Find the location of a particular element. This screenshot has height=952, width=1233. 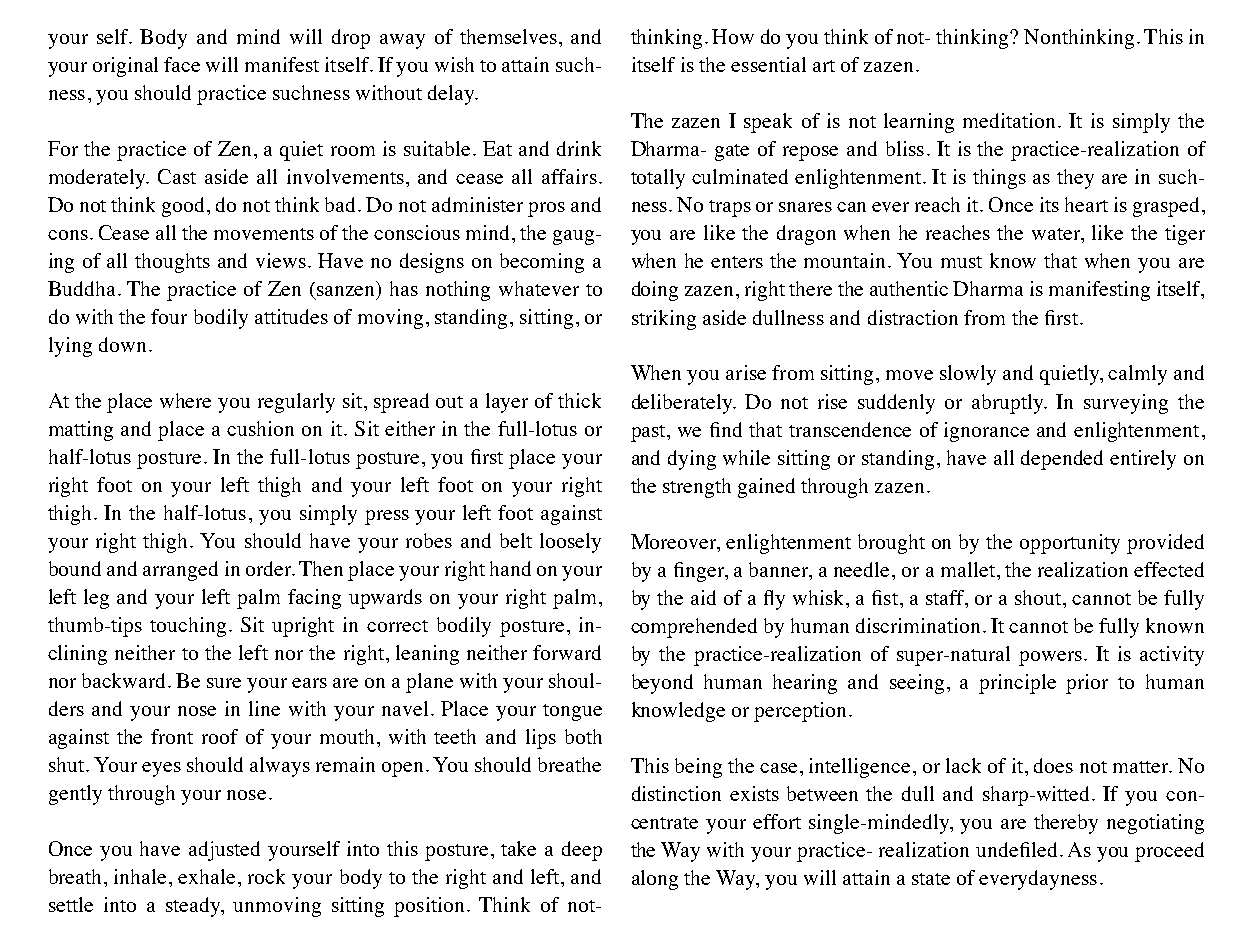

striking is located at coordinates (664, 320).
